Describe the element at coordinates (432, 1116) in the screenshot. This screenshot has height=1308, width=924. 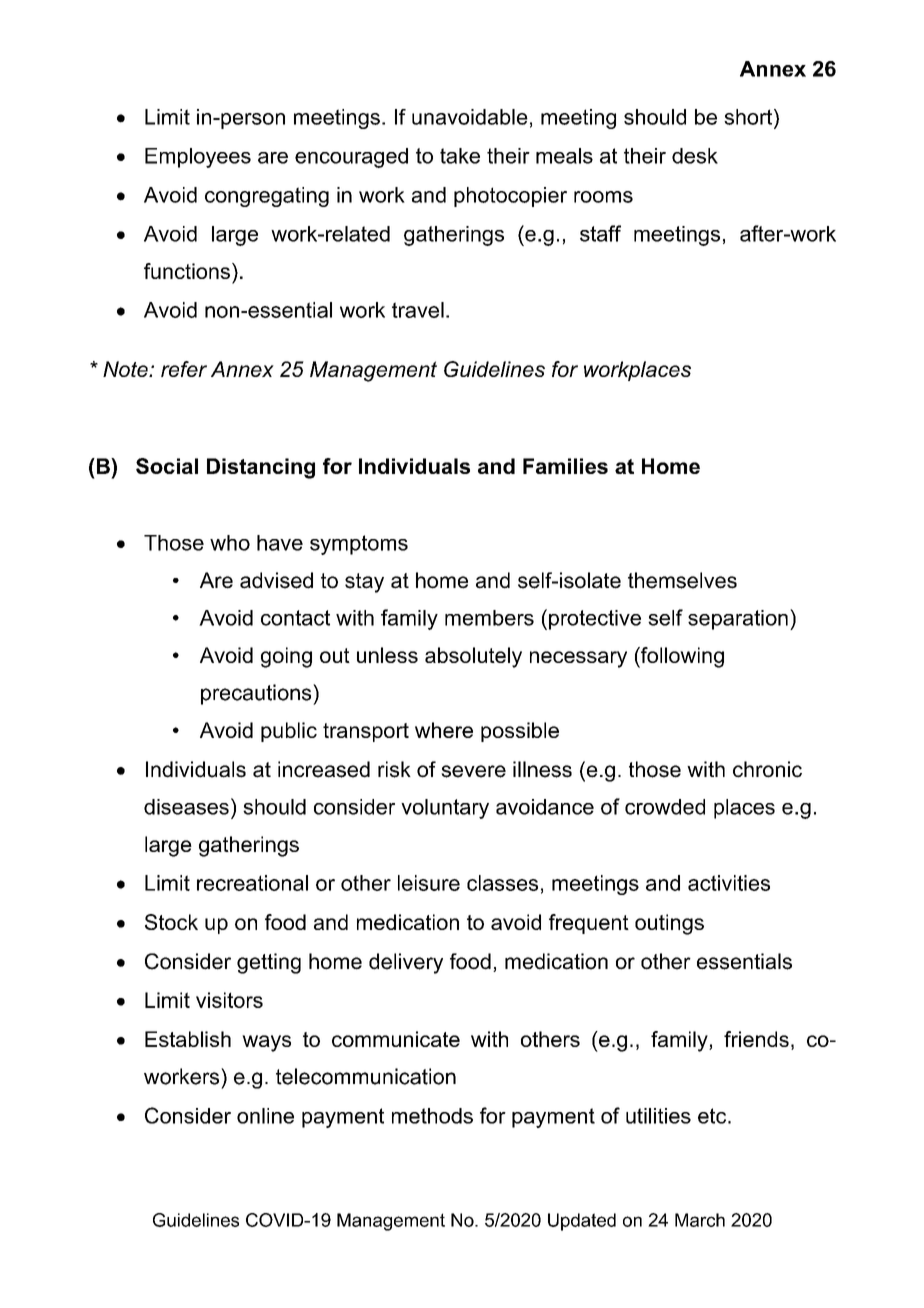
I see `methods` at that location.
